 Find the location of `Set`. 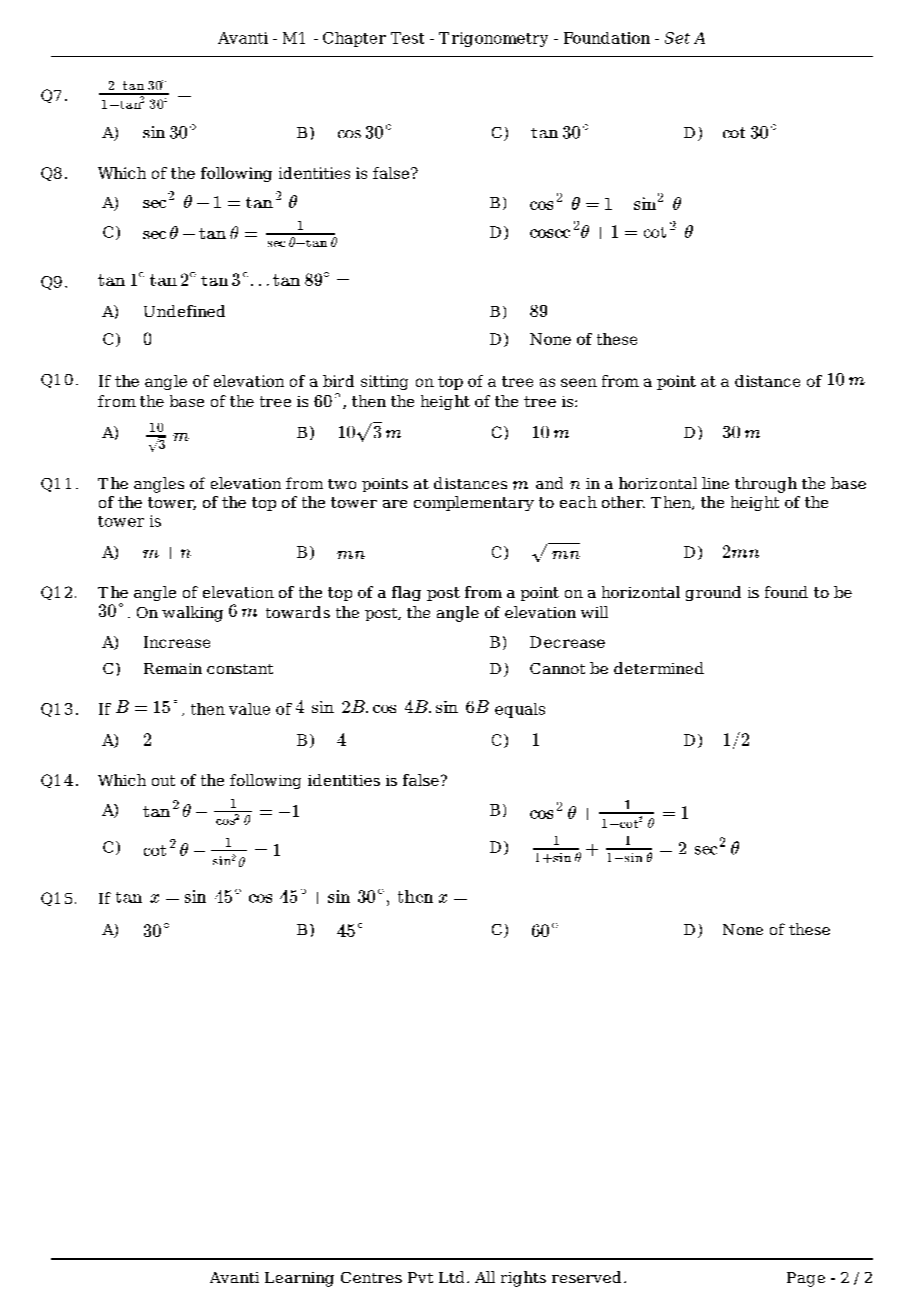

Set is located at coordinates (677, 38).
